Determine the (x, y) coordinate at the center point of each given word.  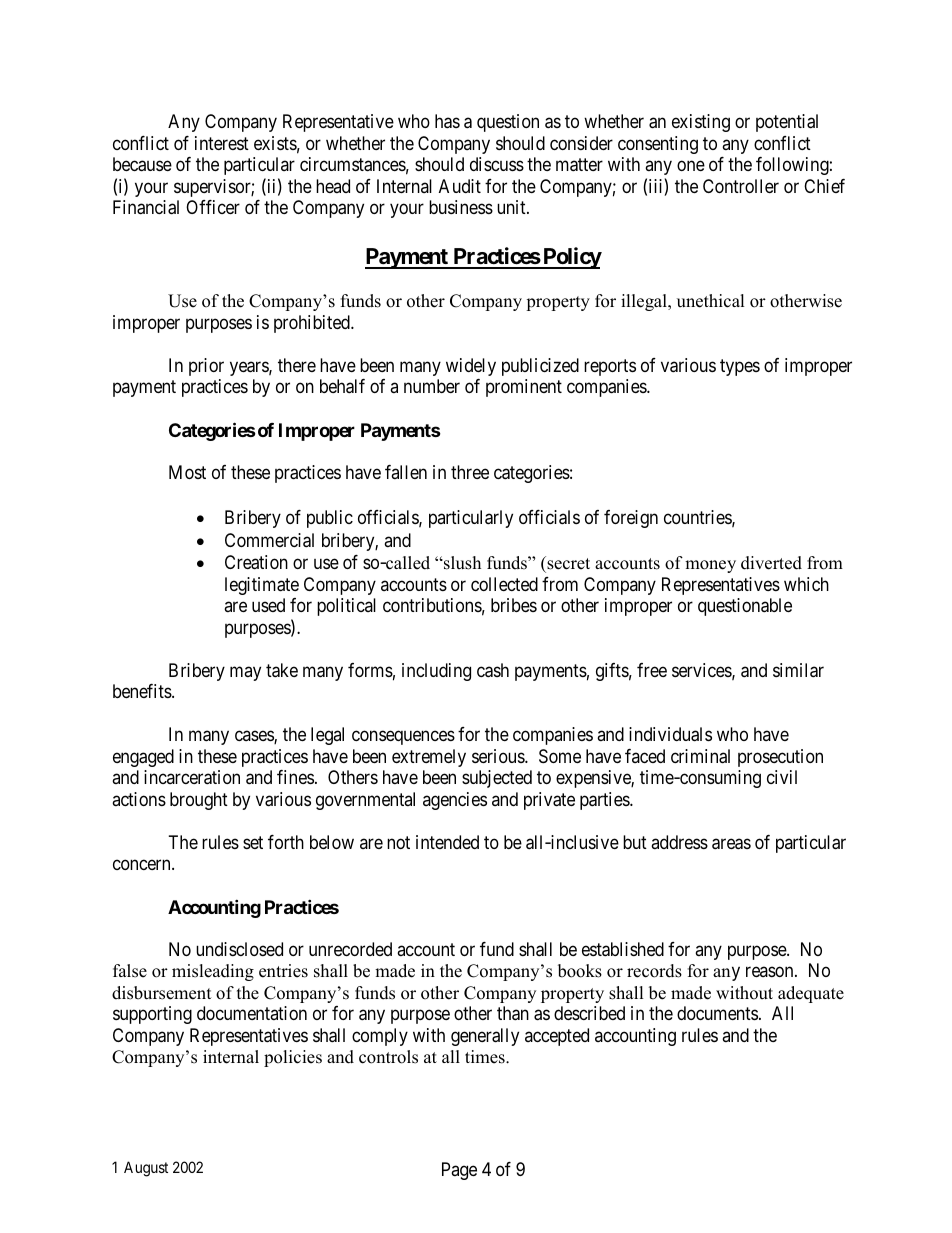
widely (471, 367)
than (513, 1013)
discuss (497, 164)
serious (499, 756)
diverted (771, 563)
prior (206, 367)
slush (461, 563)
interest (222, 143)
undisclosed (239, 949)
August (146, 1169)
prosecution (780, 758)
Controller (741, 186)
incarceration (192, 777)
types (740, 367)
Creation (256, 562)
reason (771, 972)
